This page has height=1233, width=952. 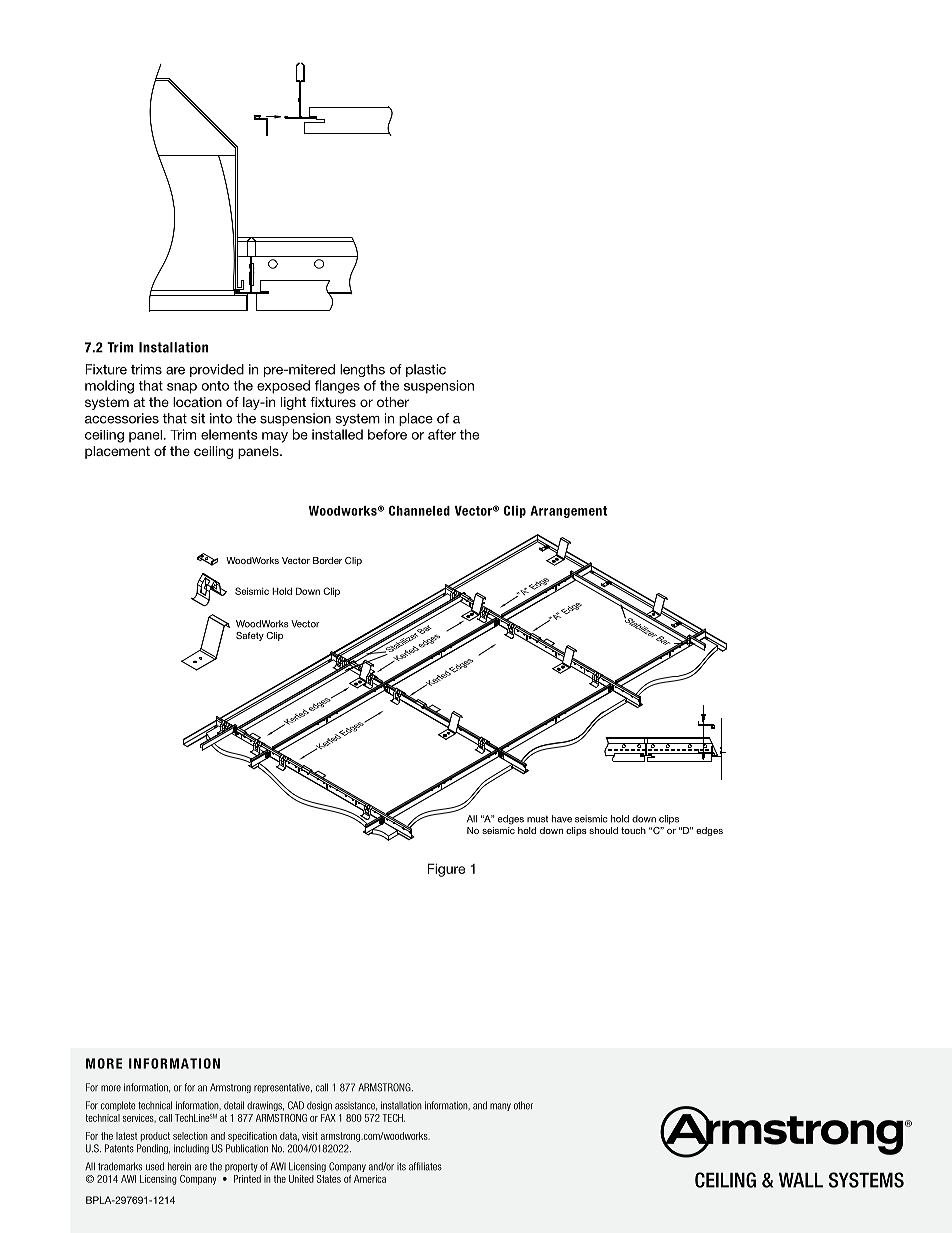 What do you see at coordinates (283, 1088) in the page?
I see `representative` at bounding box center [283, 1088].
